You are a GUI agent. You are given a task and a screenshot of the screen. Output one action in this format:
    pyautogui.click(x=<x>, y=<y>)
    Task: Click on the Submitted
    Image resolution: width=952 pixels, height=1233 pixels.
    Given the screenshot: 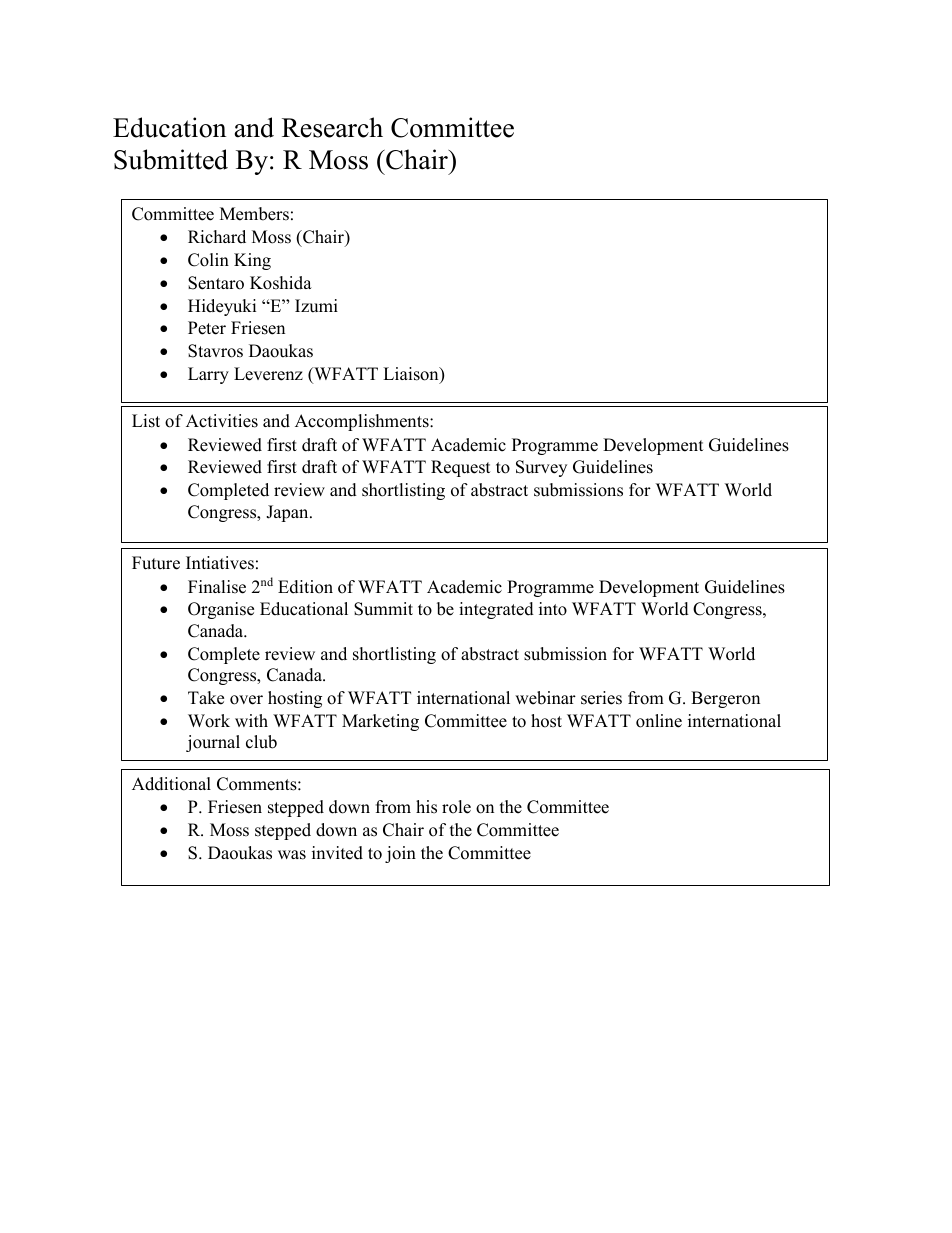 What is the action you would take?
    pyautogui.click(x=171, y=159)
